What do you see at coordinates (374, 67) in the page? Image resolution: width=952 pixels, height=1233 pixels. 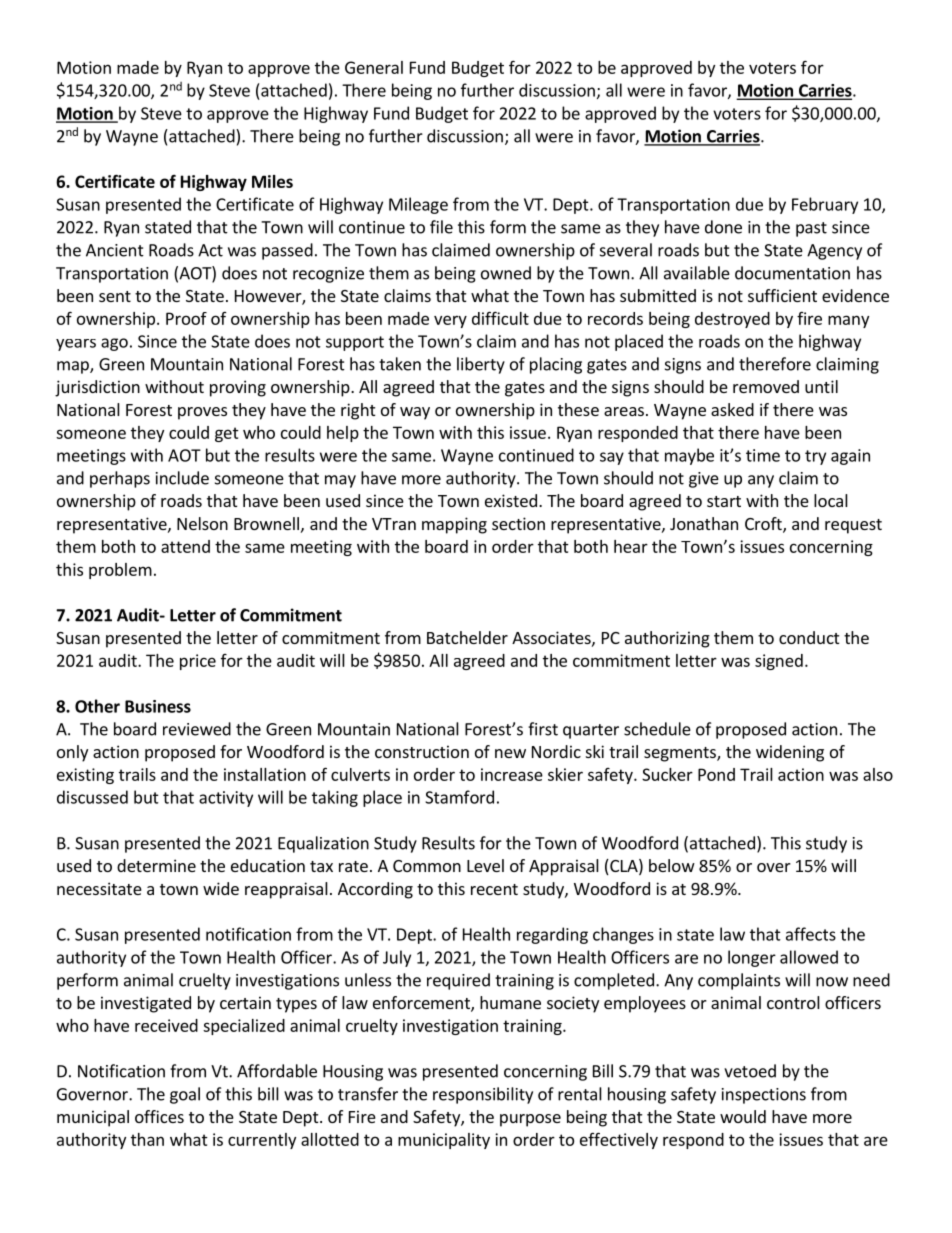 I see `General` at bounding box center [374, 67].
